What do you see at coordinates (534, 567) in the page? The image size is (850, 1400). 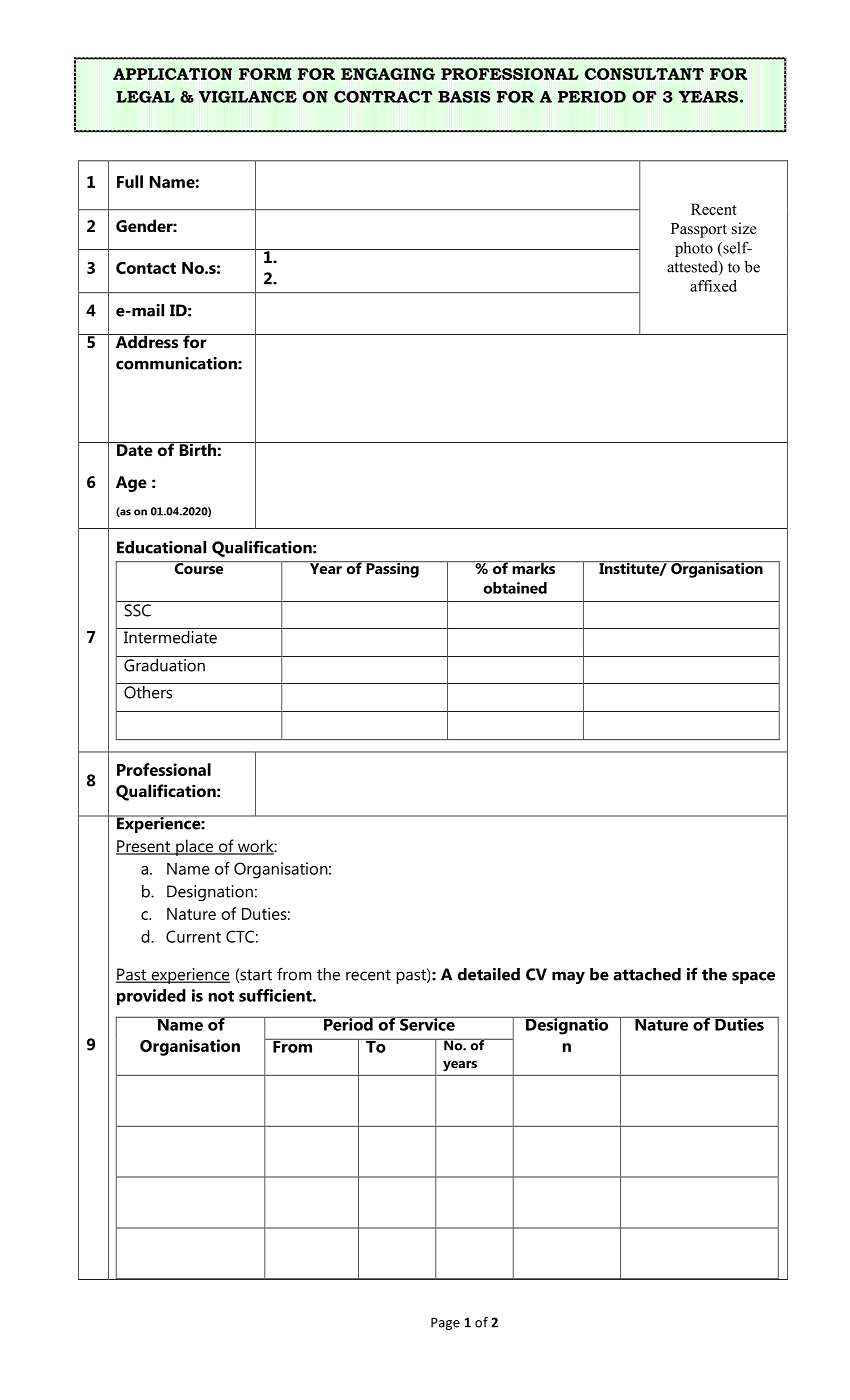 I see `marks` at bounding box center [534, 567].
